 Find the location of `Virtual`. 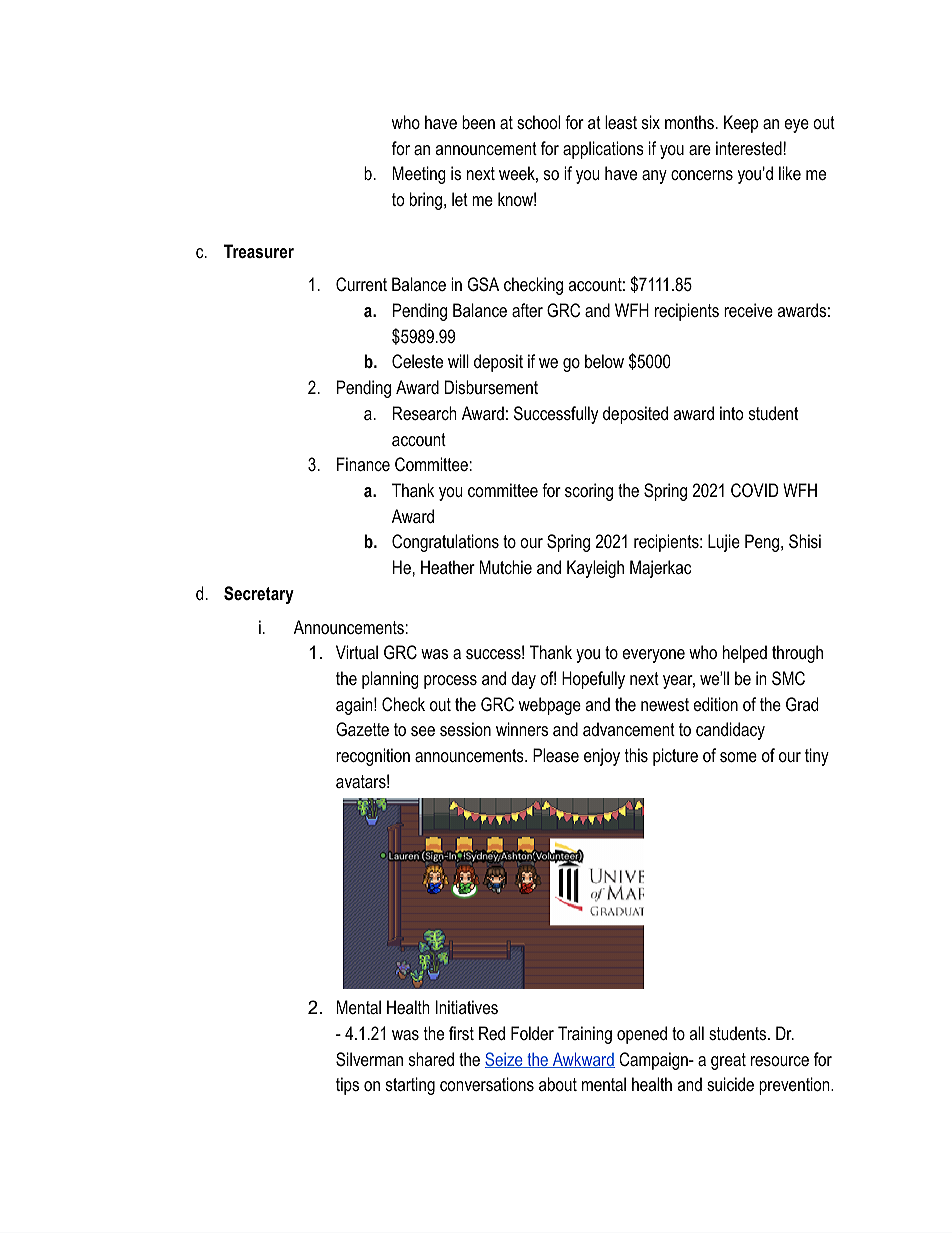

Virtual is located at coordinates (357, 652).
